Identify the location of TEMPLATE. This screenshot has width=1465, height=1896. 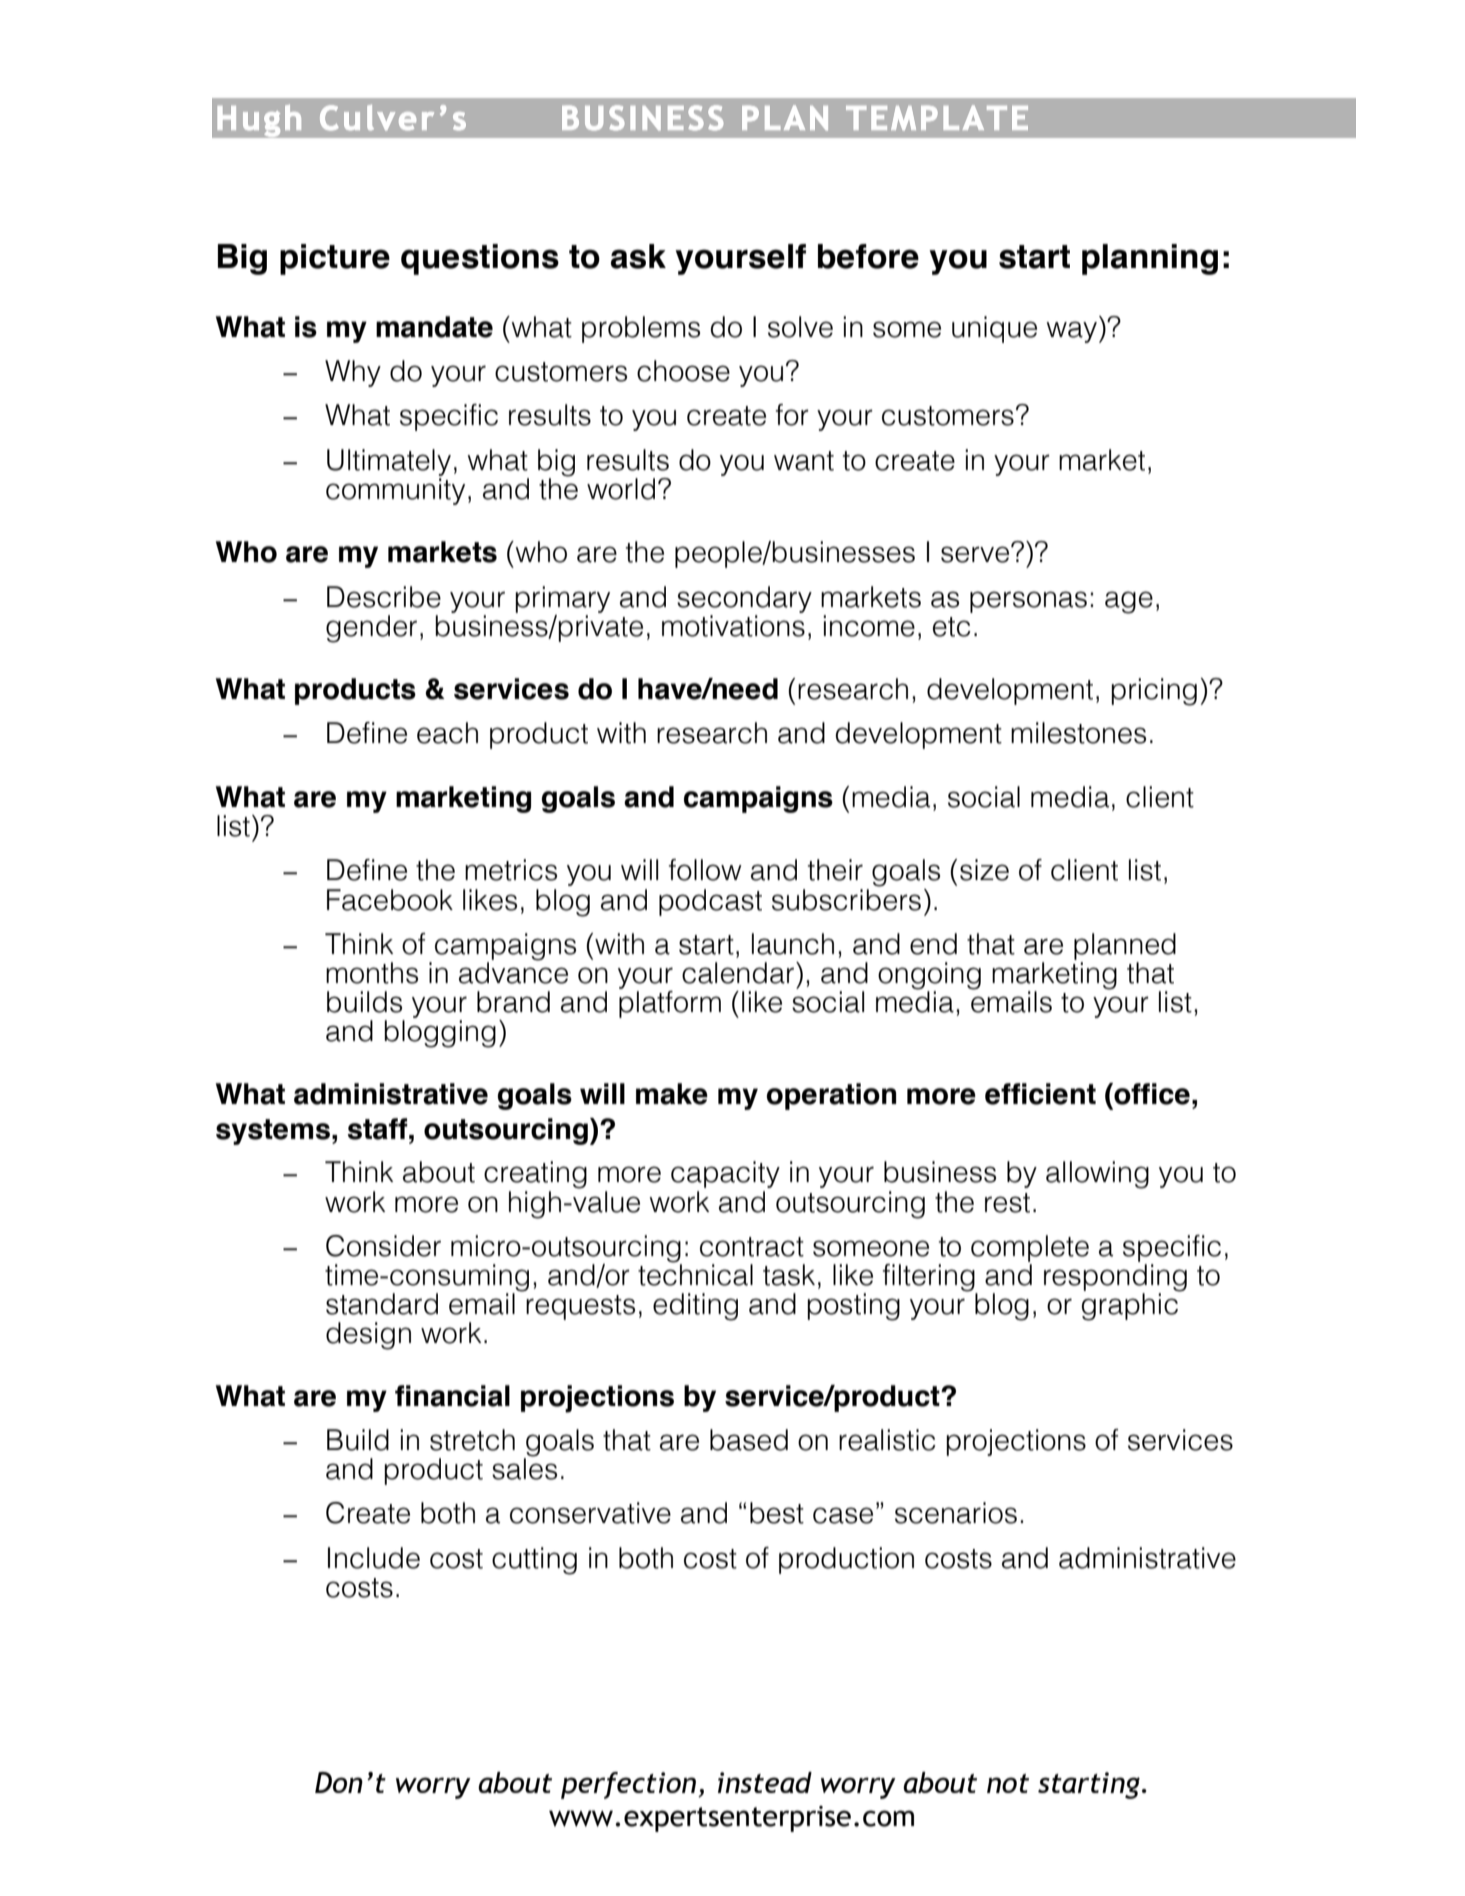
(937, 118).
